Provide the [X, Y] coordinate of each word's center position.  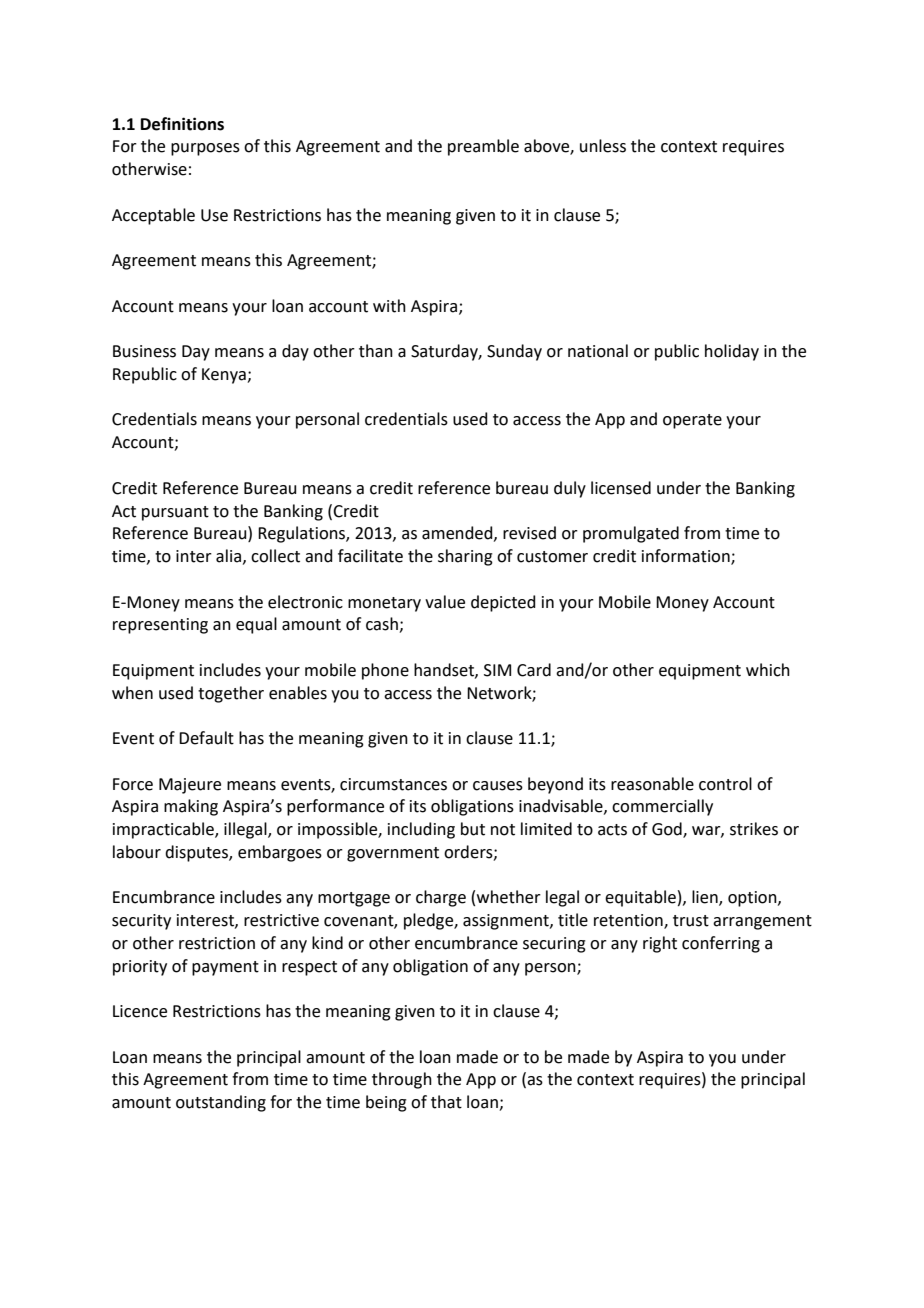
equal [256, 625]
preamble [483, 147]
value [445, 602]
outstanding [221, 1103]
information [687, 557]
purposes [205, 149]
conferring [721, 944]
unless [603, 146]
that [446, 1102]
